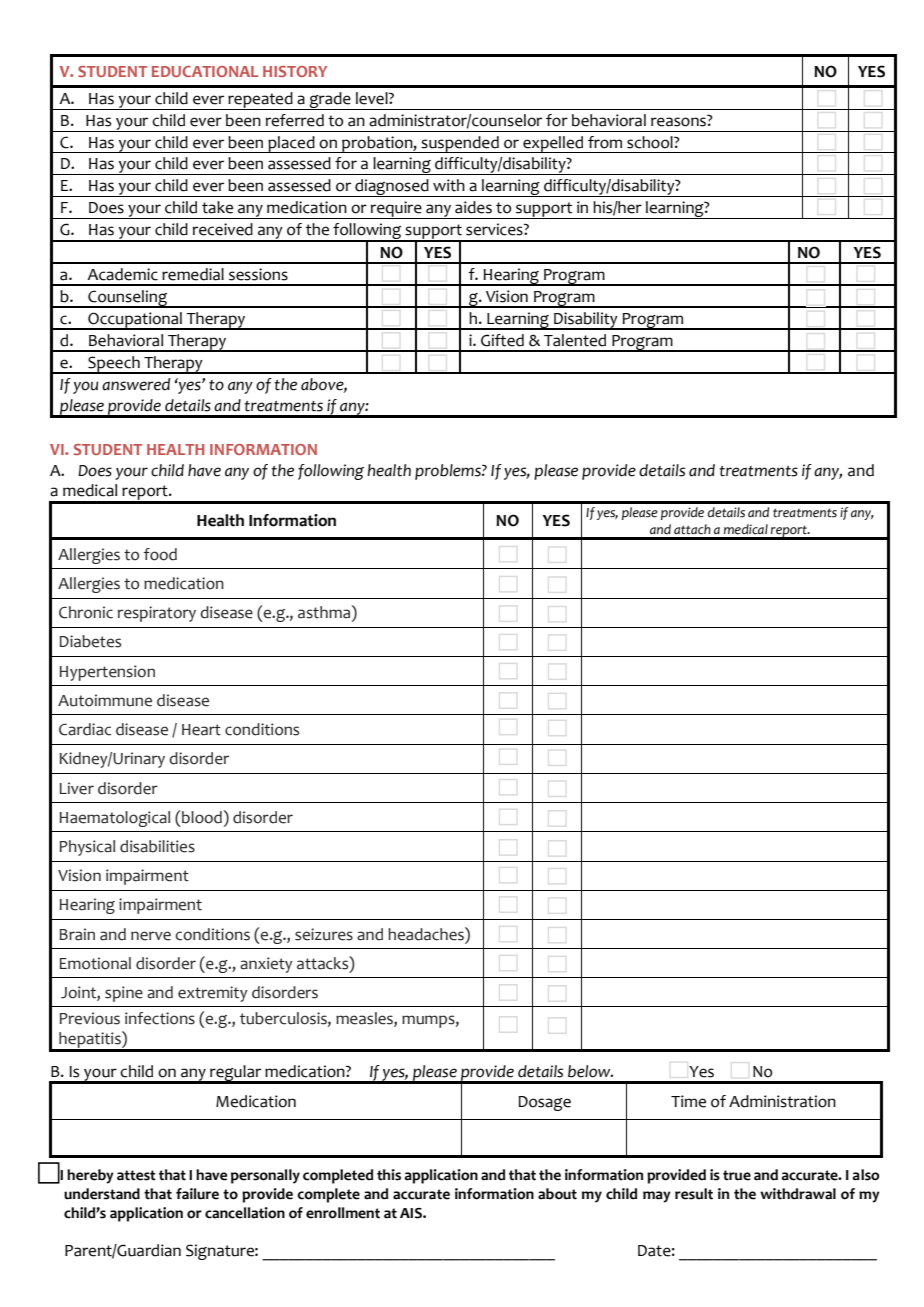  What do you see at coordinates (205, 71) in the document?
I see `EDUCATIONAL` at bounding box center [205, 71].
